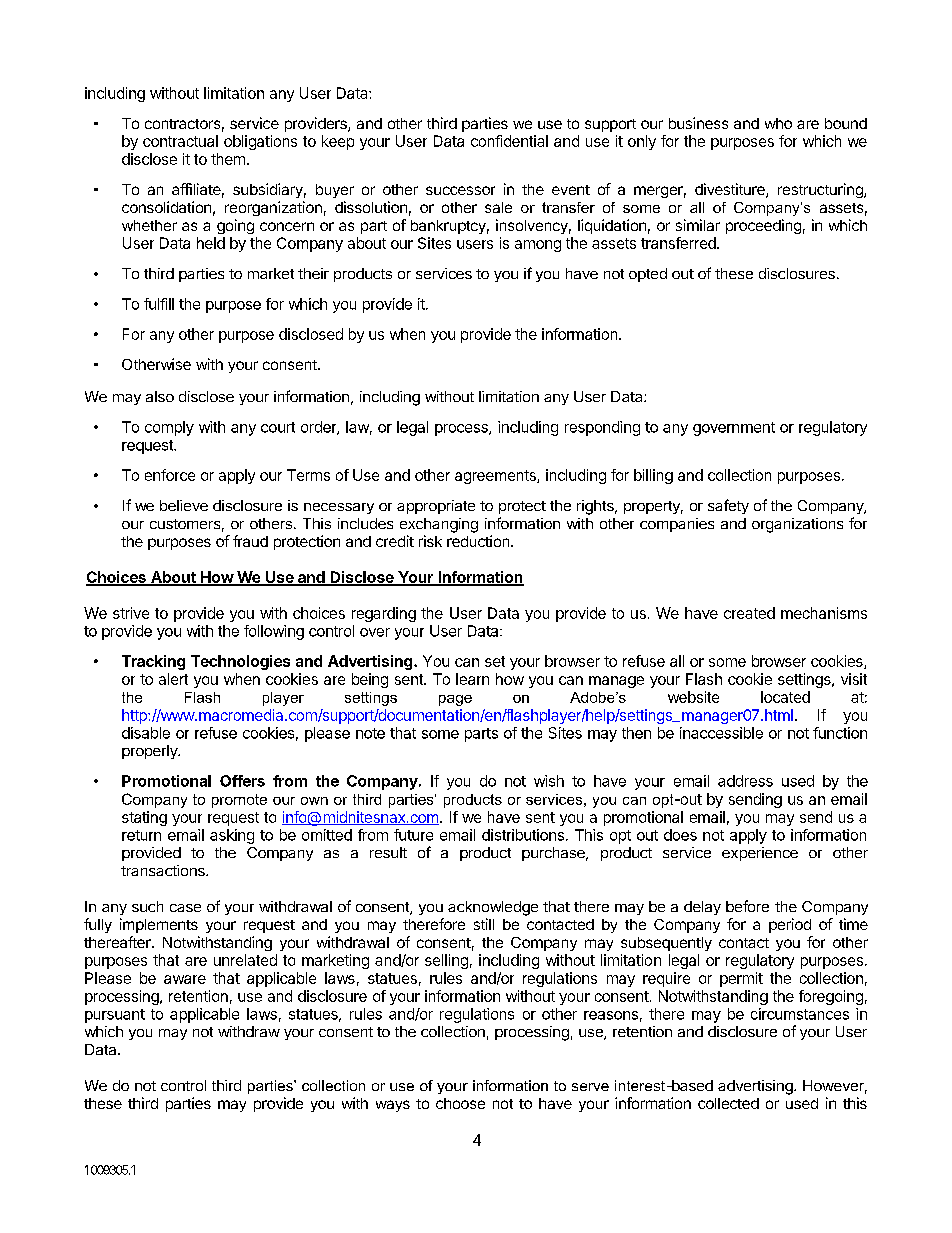 Image resolution: width=952 pixels, height=1233 pixels. What do you see at coordinates (745, 781) in the page?
I see `address` at bounding box center [745, 781].
